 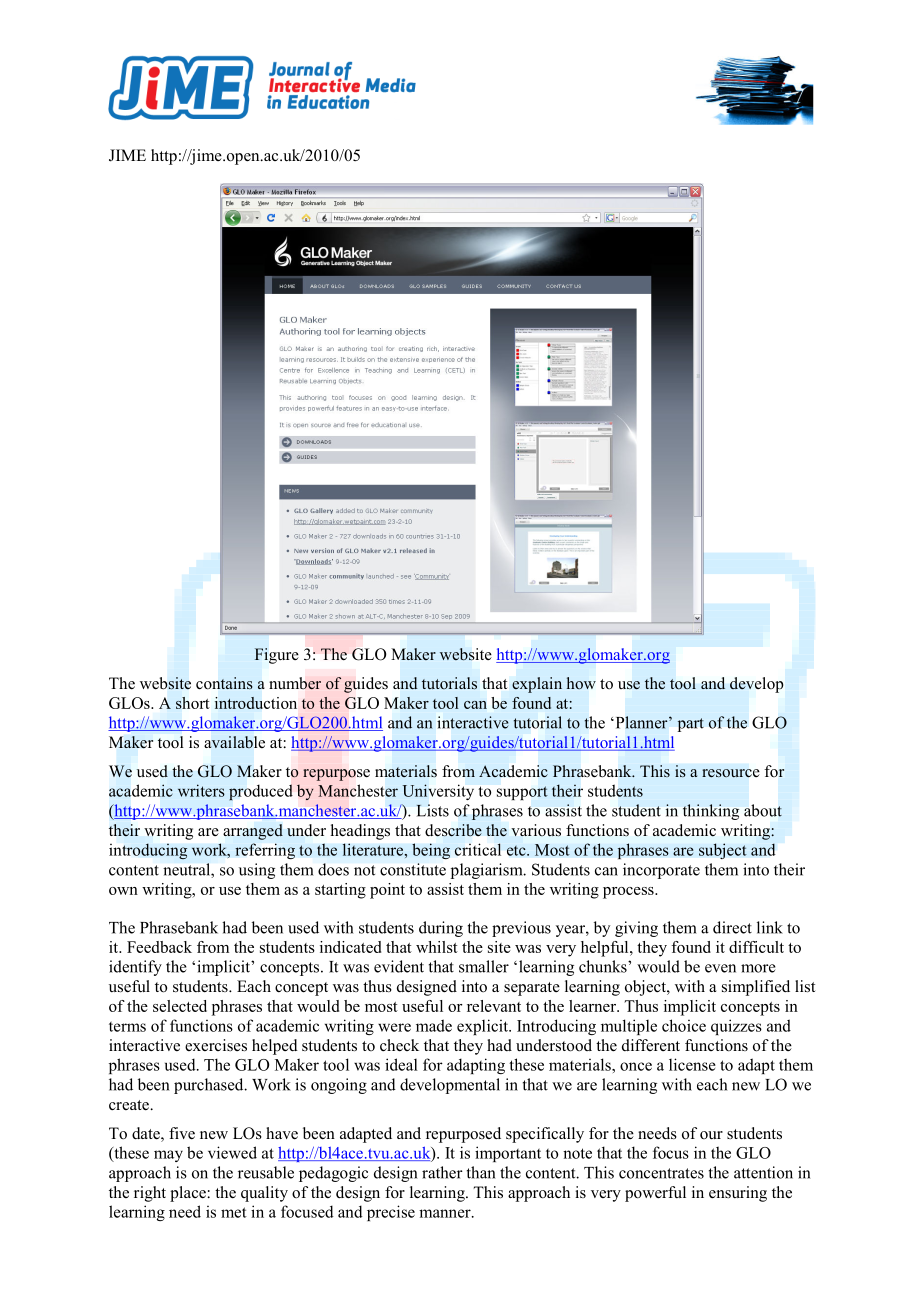 What do you see at coordinates (442, 1172) in the image?
I see `rather` at bounding box center [442, 1172].
